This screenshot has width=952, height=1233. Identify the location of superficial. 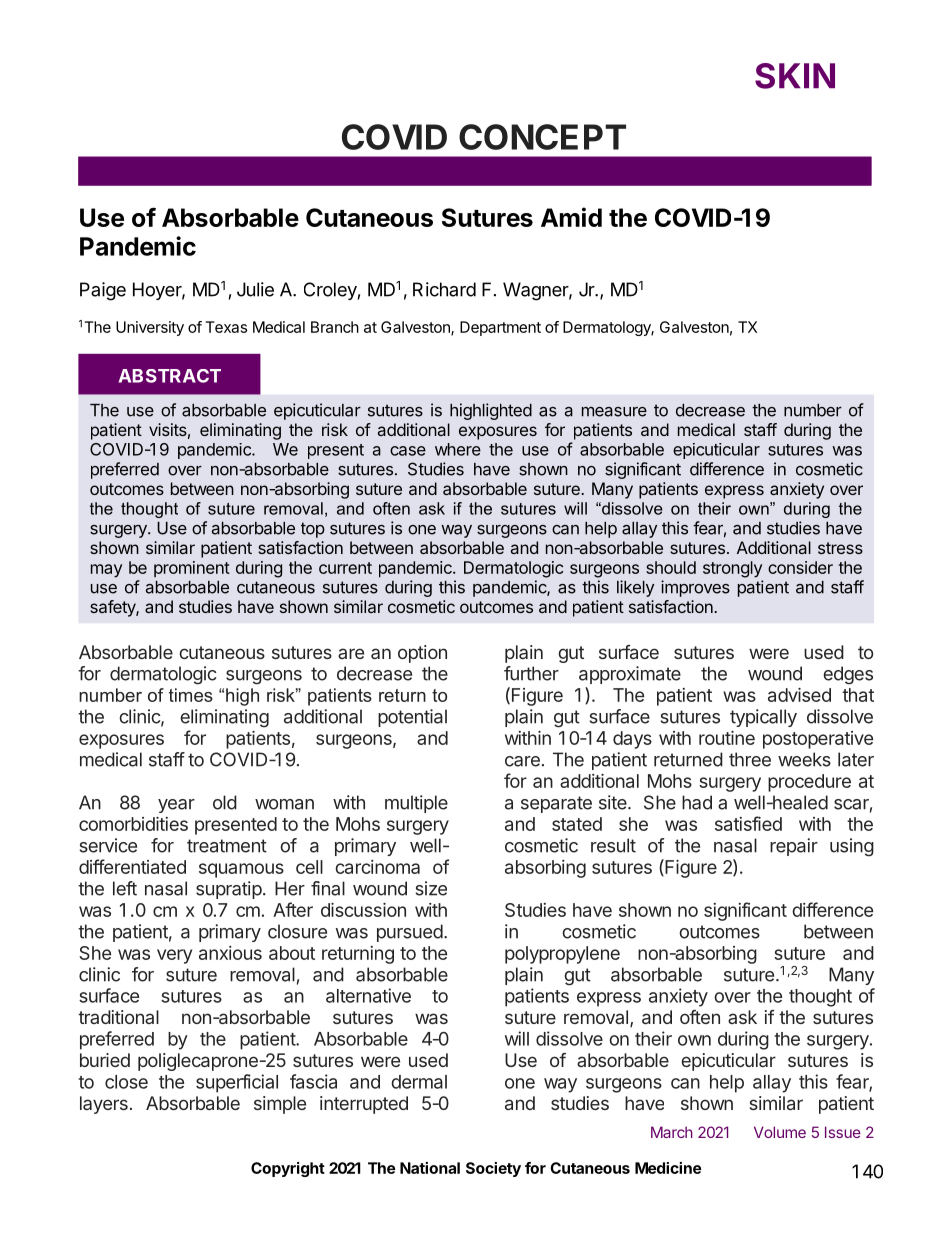
(237, 1083).
